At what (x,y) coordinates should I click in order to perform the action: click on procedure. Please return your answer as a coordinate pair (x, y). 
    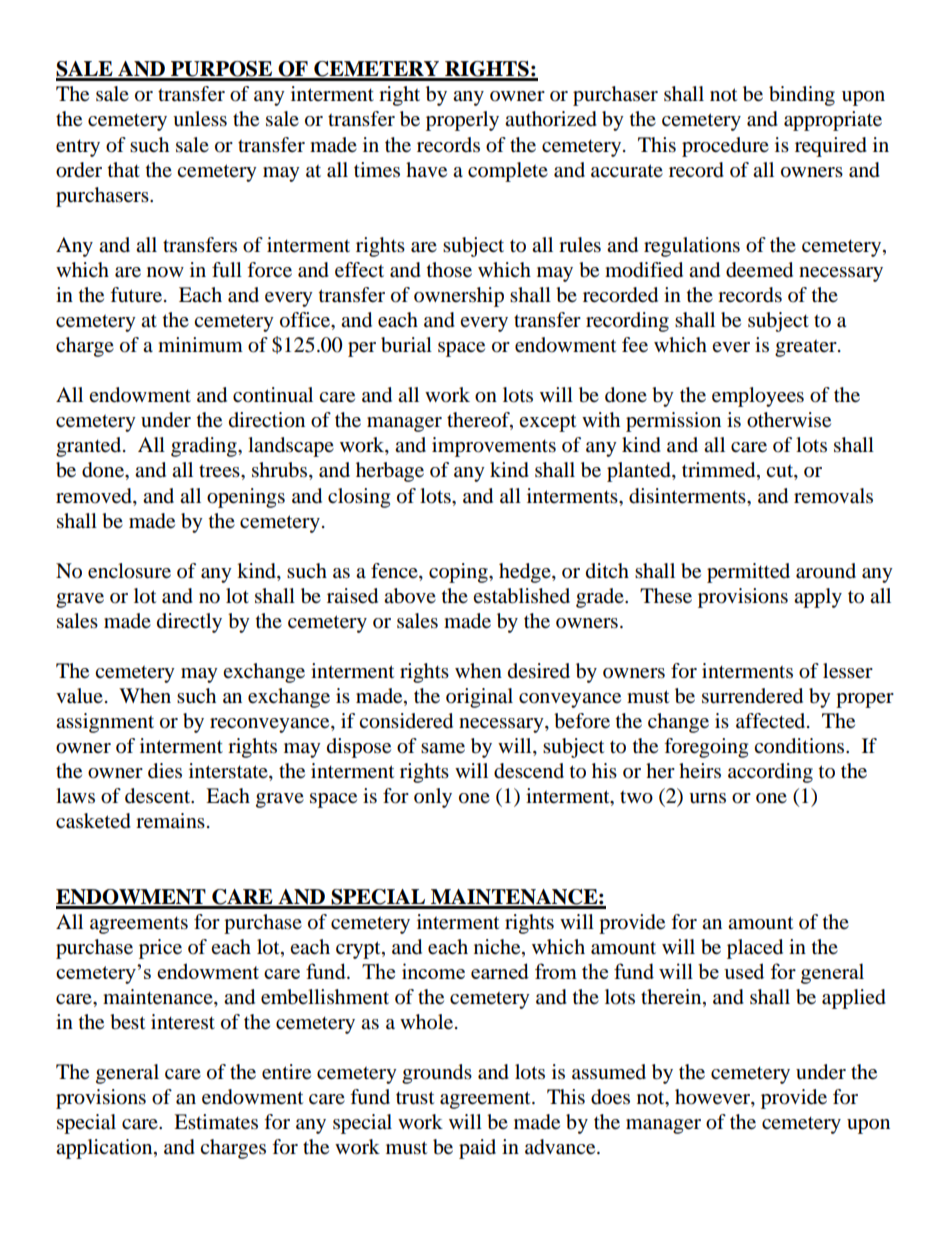
    Looking at the image, I should click on (725, 147).
